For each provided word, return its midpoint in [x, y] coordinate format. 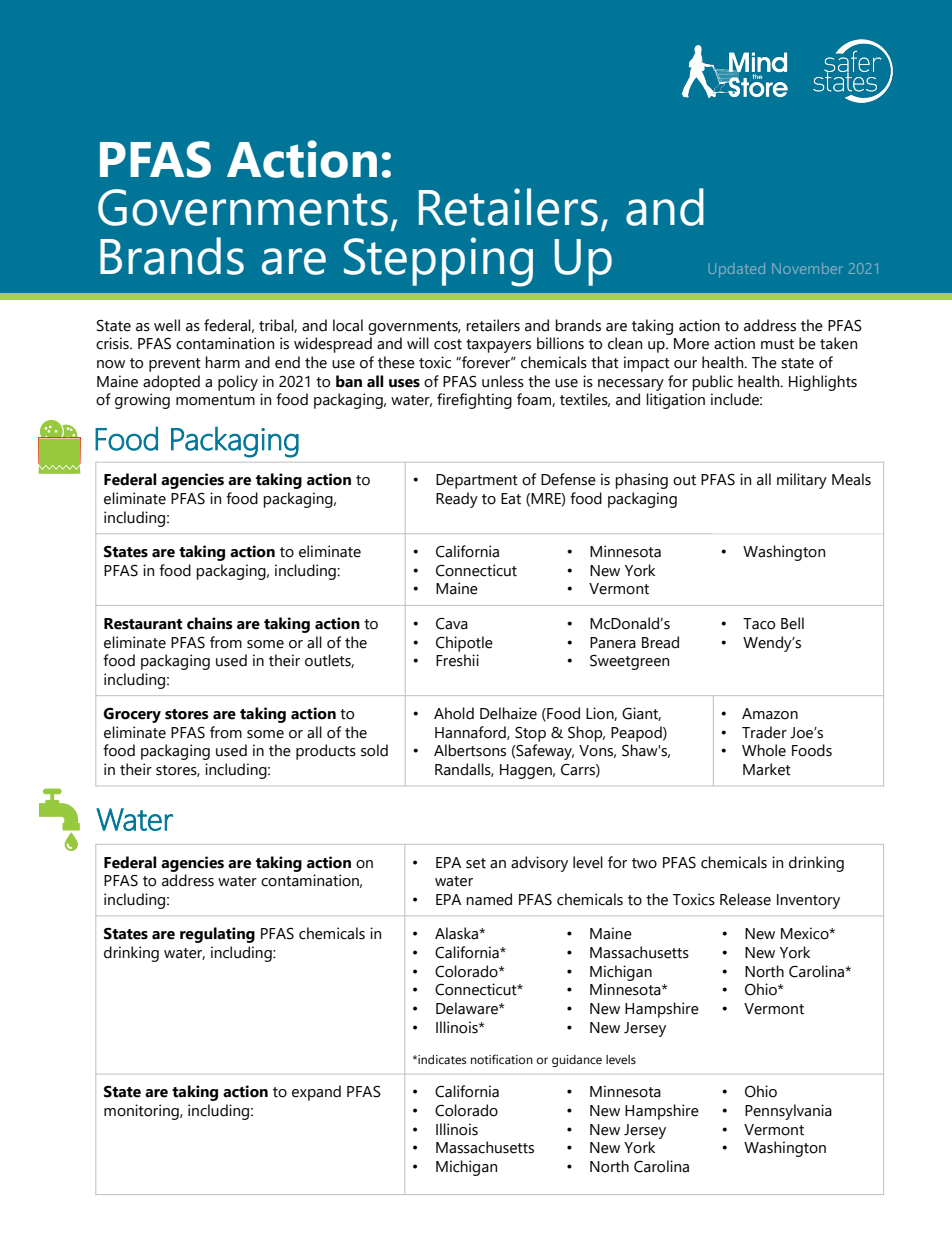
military [802, 481]
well [167, 325]
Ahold [454, 713]
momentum [215, 400]
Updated [736, 270]
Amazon [770, 714]
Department [477, 481]
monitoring [142, 1112]
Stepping [438, 262]
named [489, 899]
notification [502, 1059]
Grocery [132, 715]
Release [745, 899]
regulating [217, 935]
